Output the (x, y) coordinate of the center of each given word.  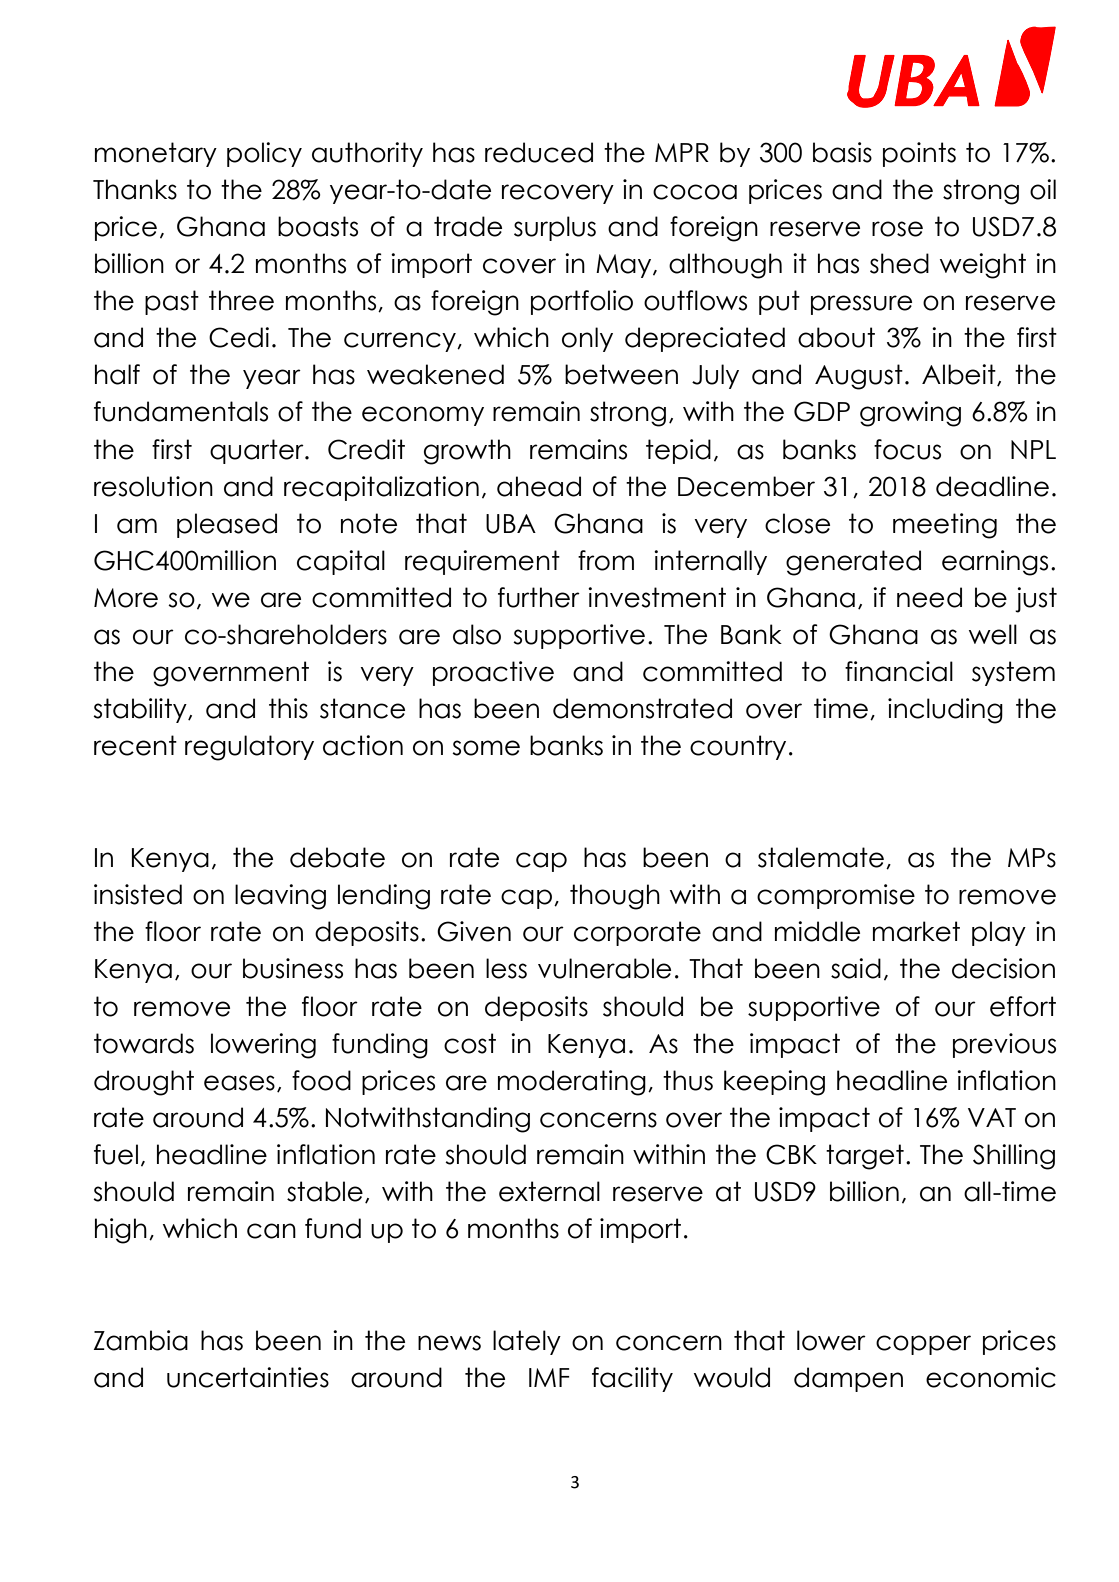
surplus (555, 228)
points (919, 154)
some (486, 748)
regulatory (249, 748)
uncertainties (248, 1377)
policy (264, 154)
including (945, 711)
